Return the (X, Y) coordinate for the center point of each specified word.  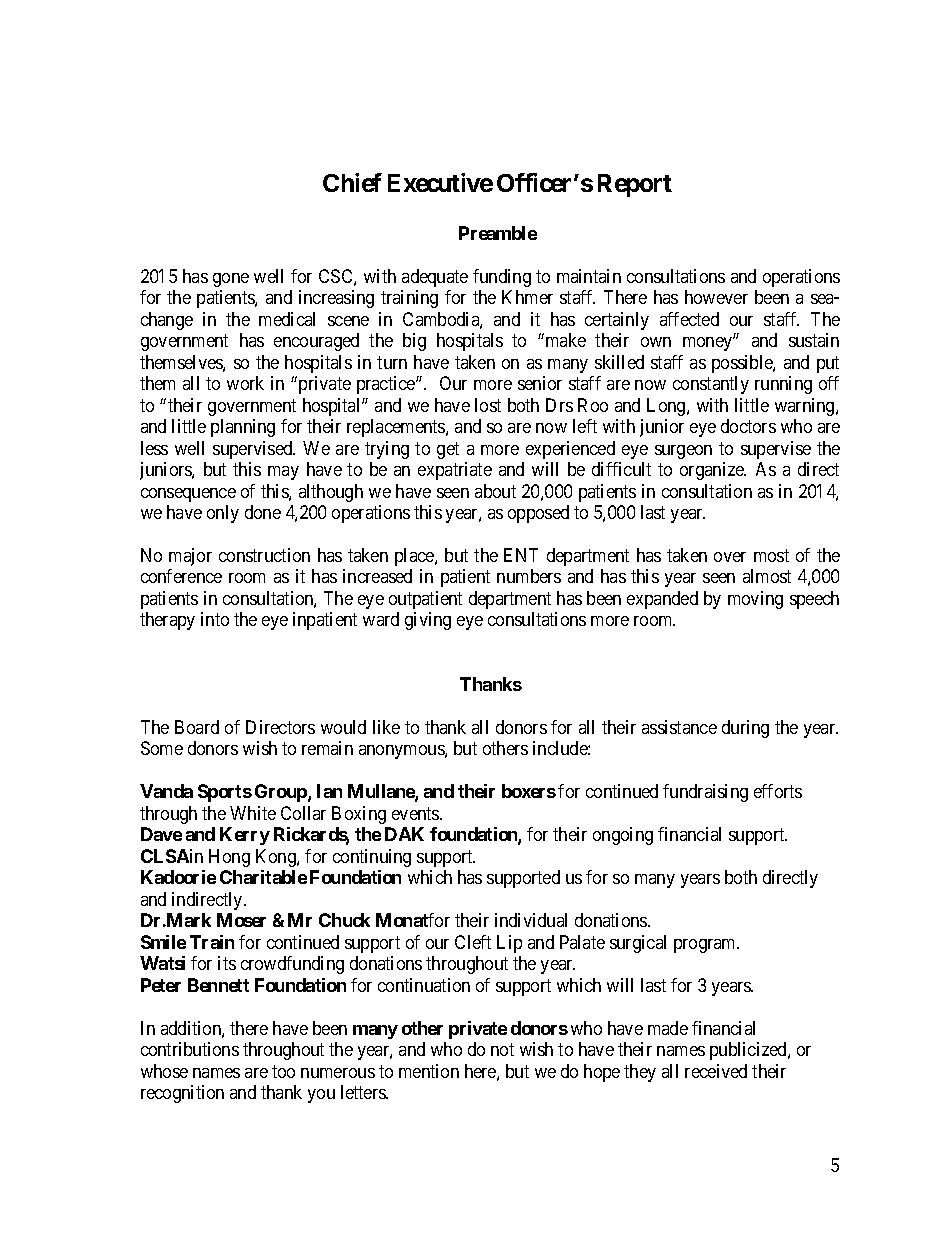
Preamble (498, 233)
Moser (241, 920)
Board (197, 727)
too (283, 1071)
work (245, 383)
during (745, 729)
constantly (711, 385)
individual (531, 920)
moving (755, 600)
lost (488, 405)
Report (635, 185)
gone (231, 280)
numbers (529, 576)
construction (264, 555)
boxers (529, 791)
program (706, 946)
